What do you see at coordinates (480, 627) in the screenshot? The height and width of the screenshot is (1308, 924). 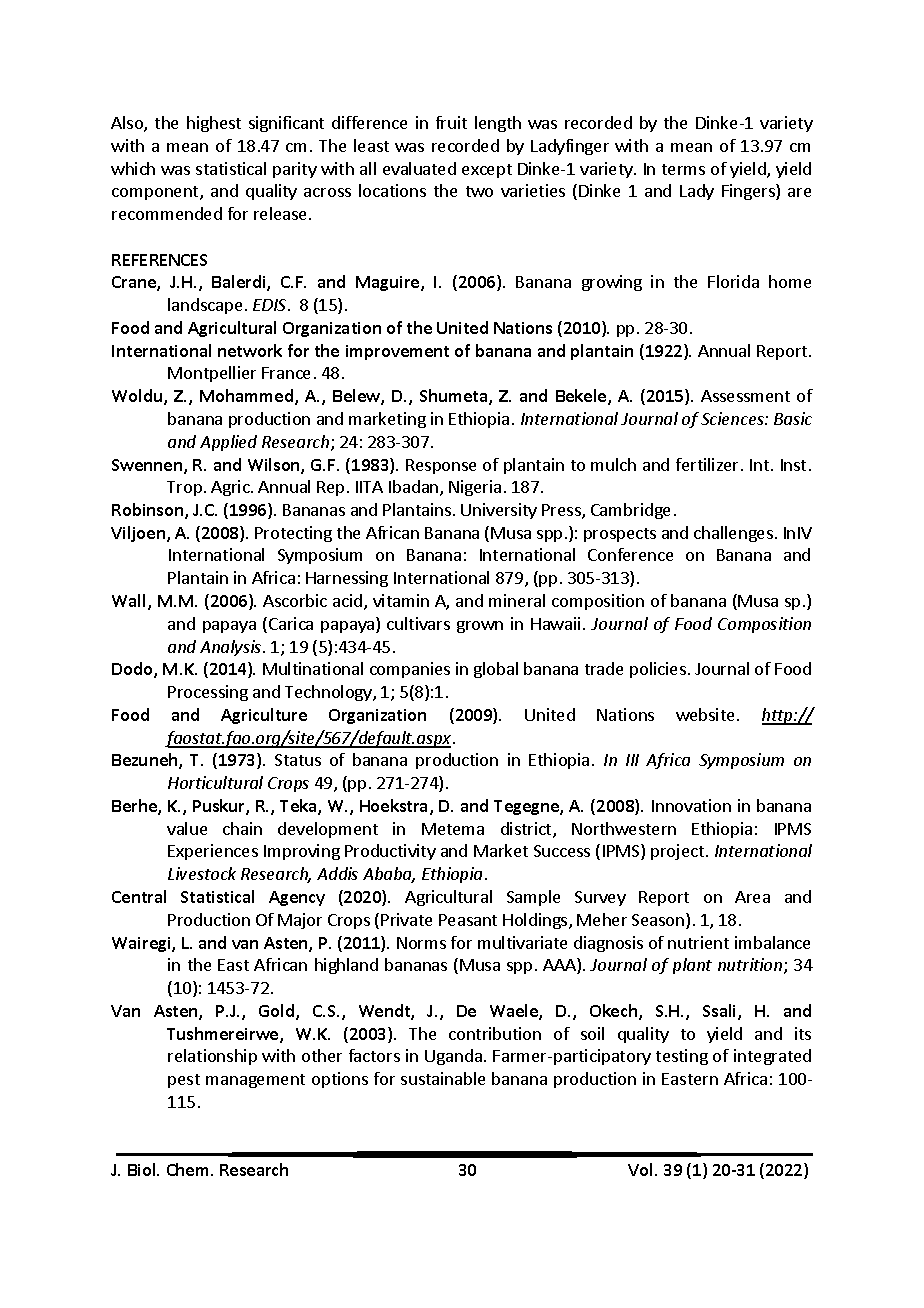 I see `grown` at bounding box center [480, 627].
